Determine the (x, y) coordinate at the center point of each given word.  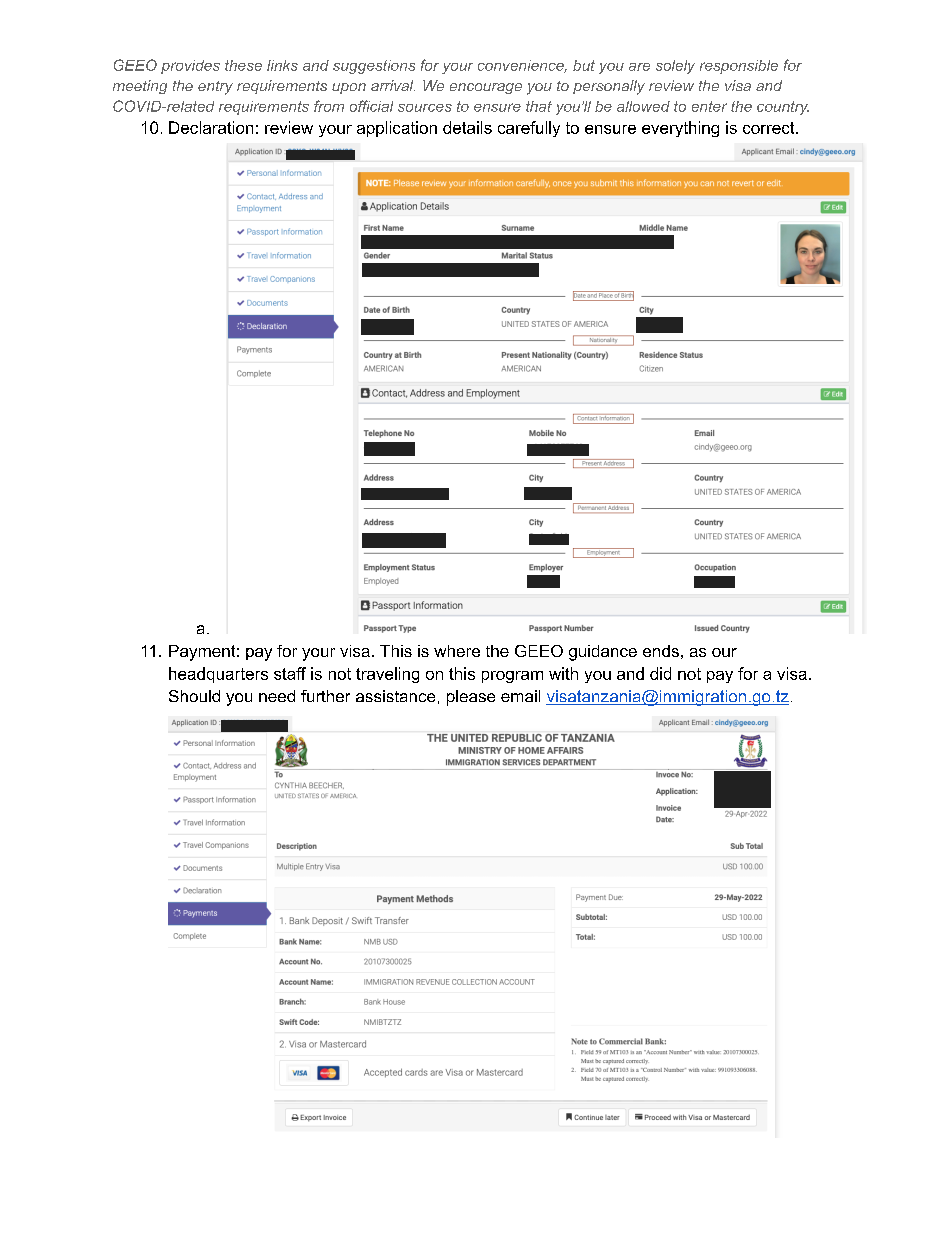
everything (680, 129)
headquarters (218, 675)
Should (194, 696)
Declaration (211, 127)
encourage (486, 88)
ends (661, 651)
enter (709, 106)
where (457, 651)
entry (215, 88)
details (467, 127)
